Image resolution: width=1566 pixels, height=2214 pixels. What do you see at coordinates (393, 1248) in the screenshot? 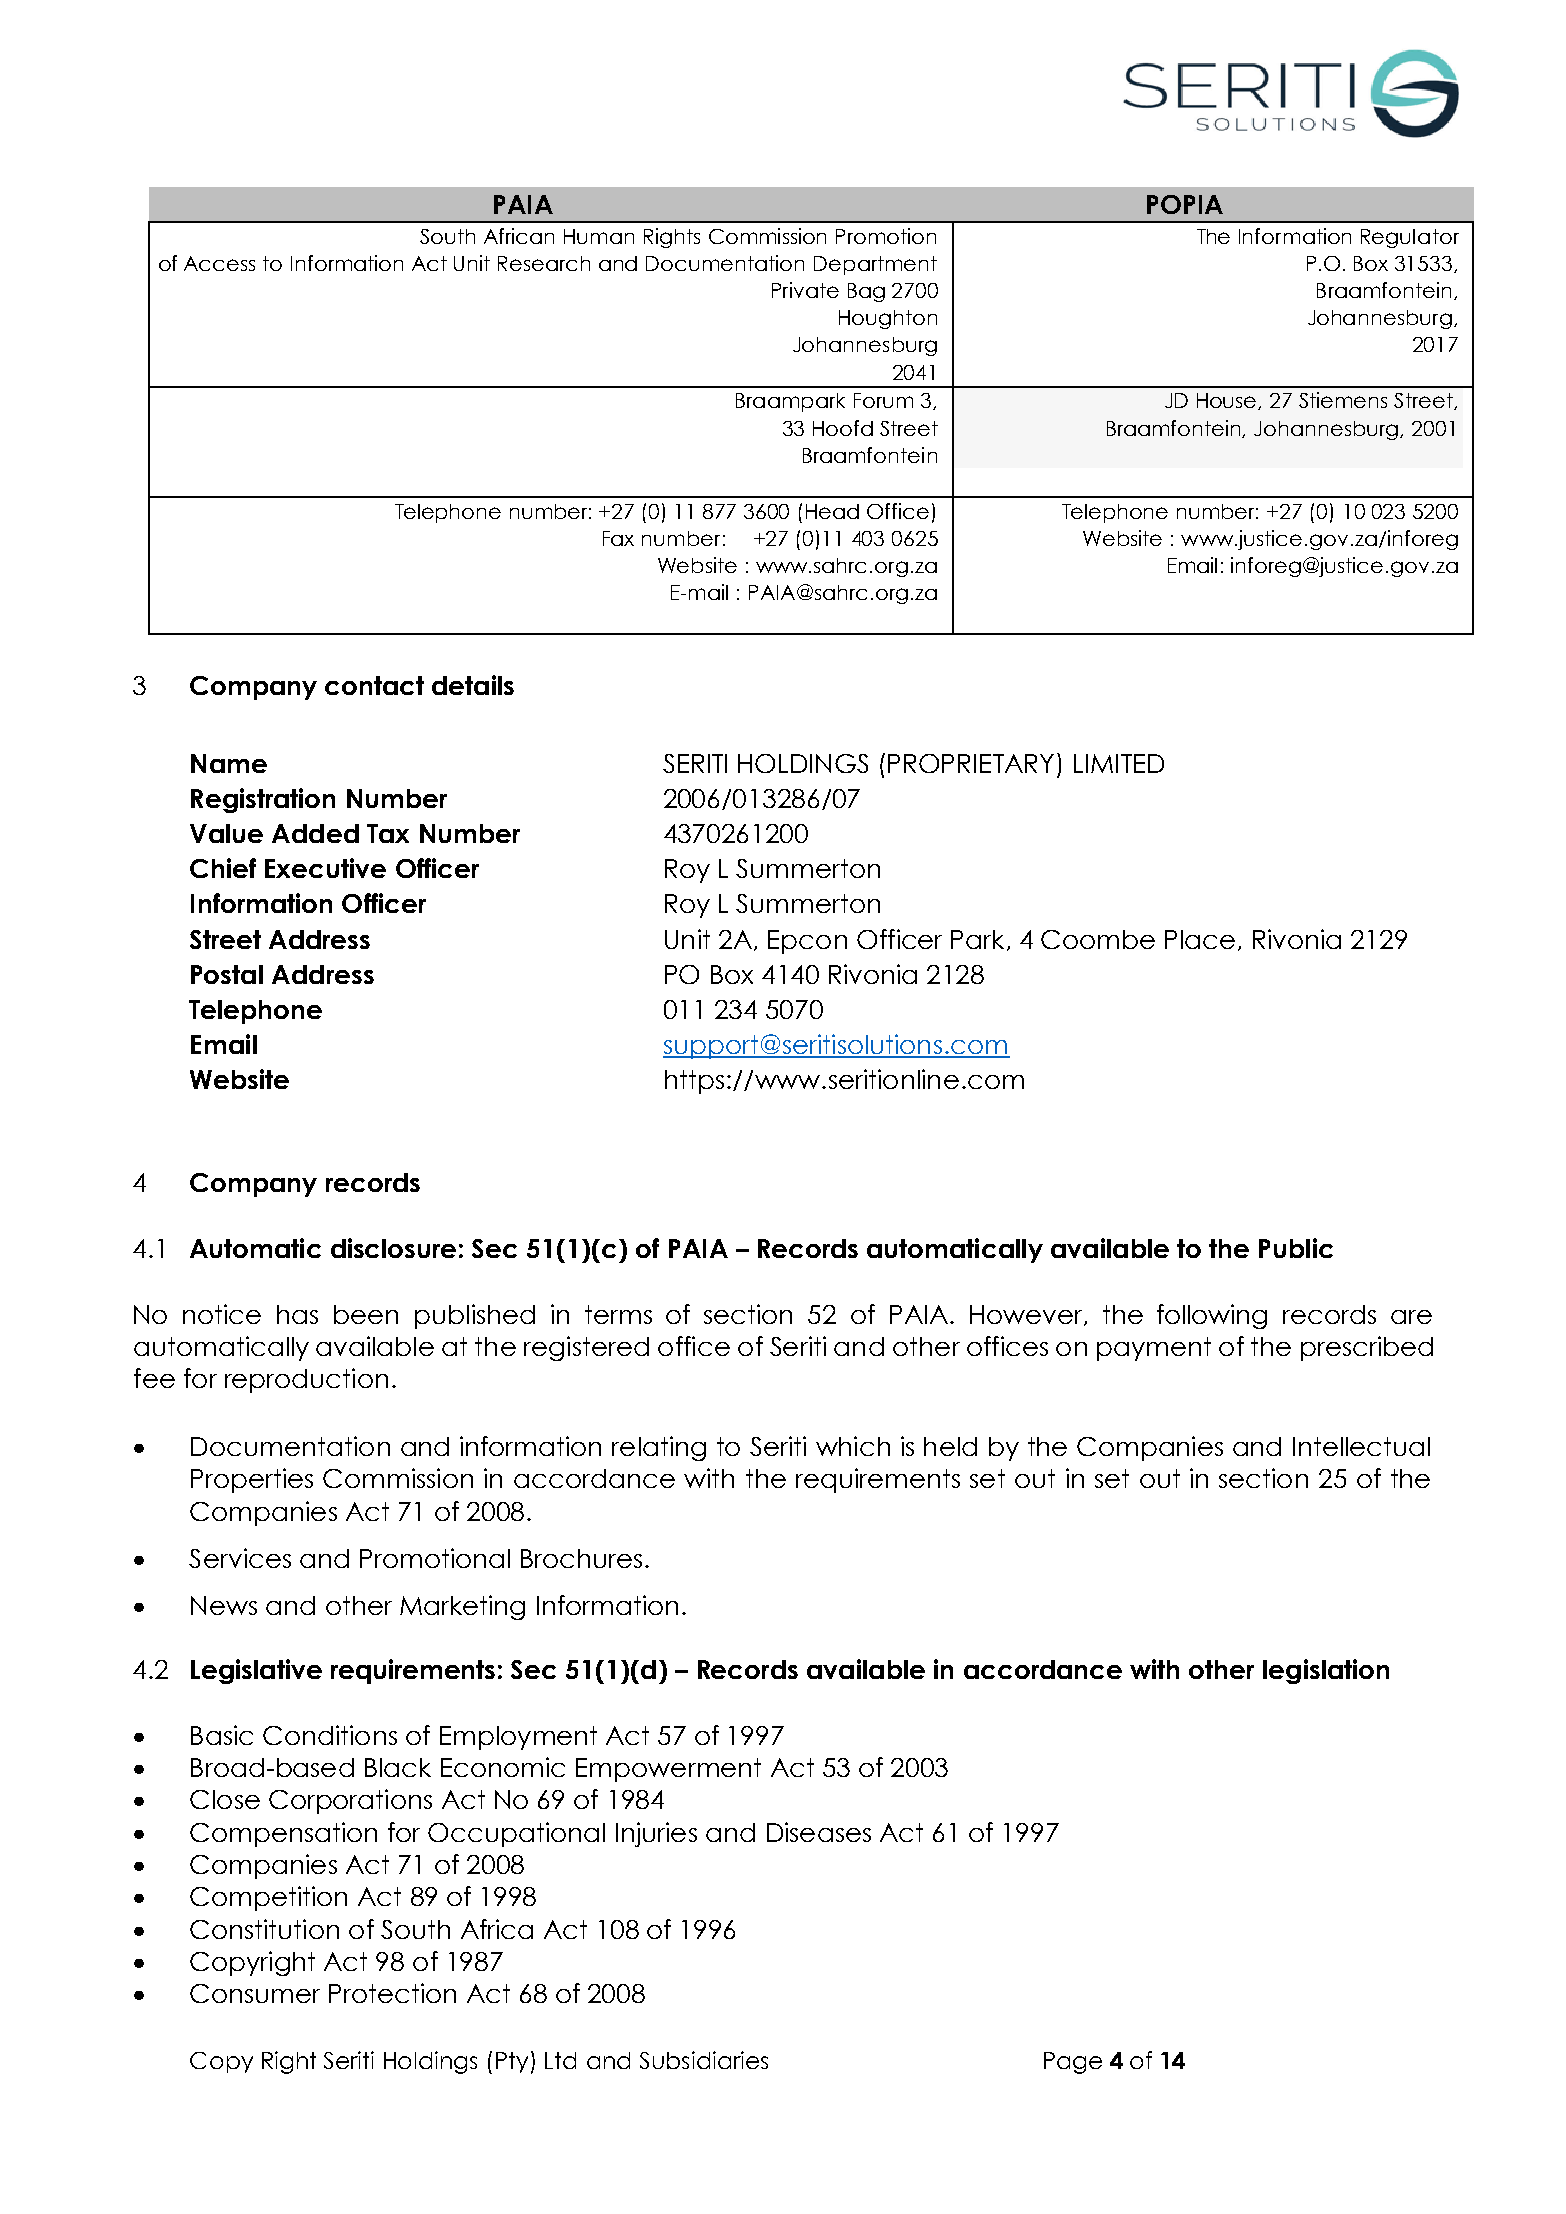
I see `disclosure` at bounding box center [393, 1248].
